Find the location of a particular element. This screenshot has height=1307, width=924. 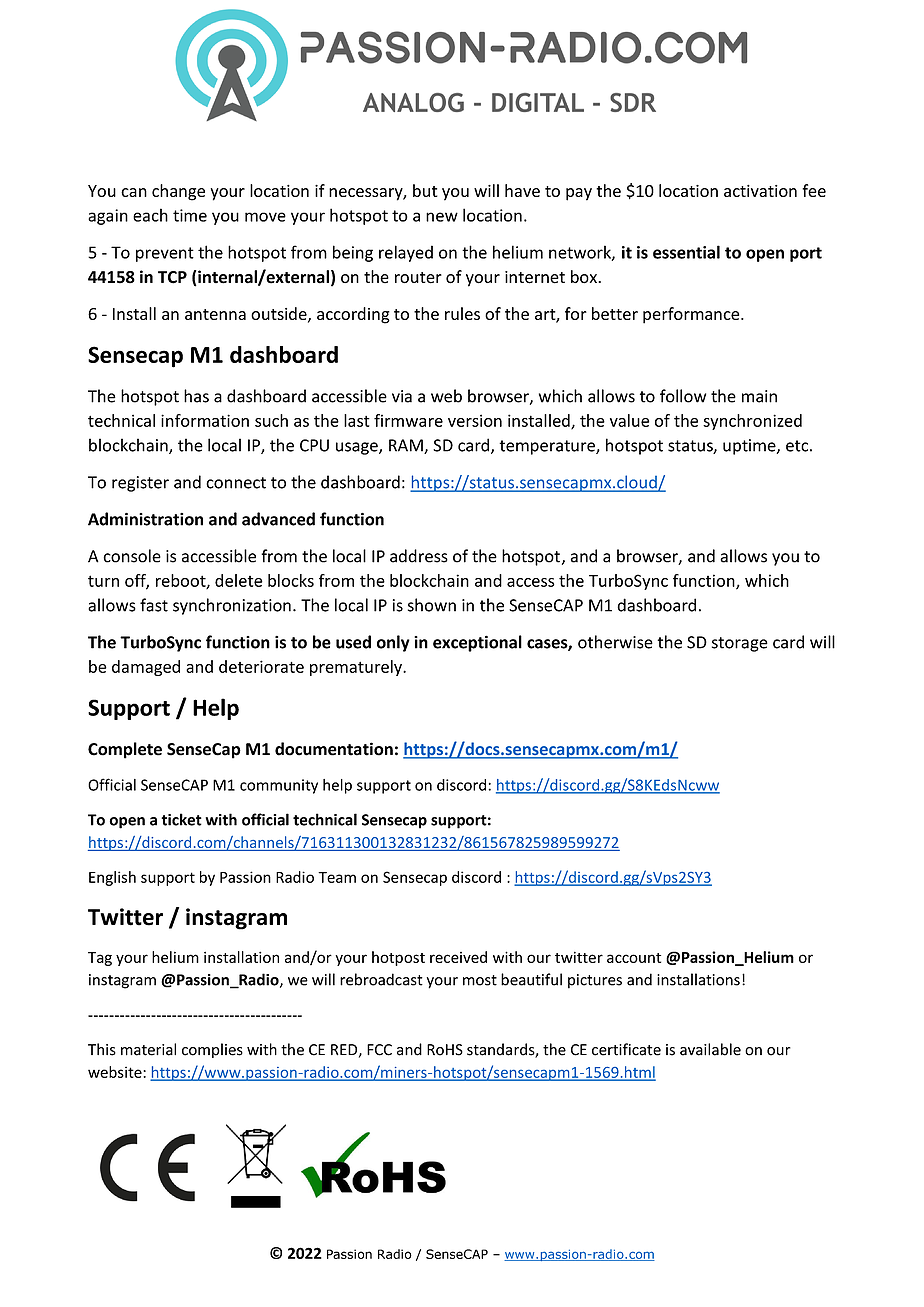

each is located at coordinates (150, 215).
